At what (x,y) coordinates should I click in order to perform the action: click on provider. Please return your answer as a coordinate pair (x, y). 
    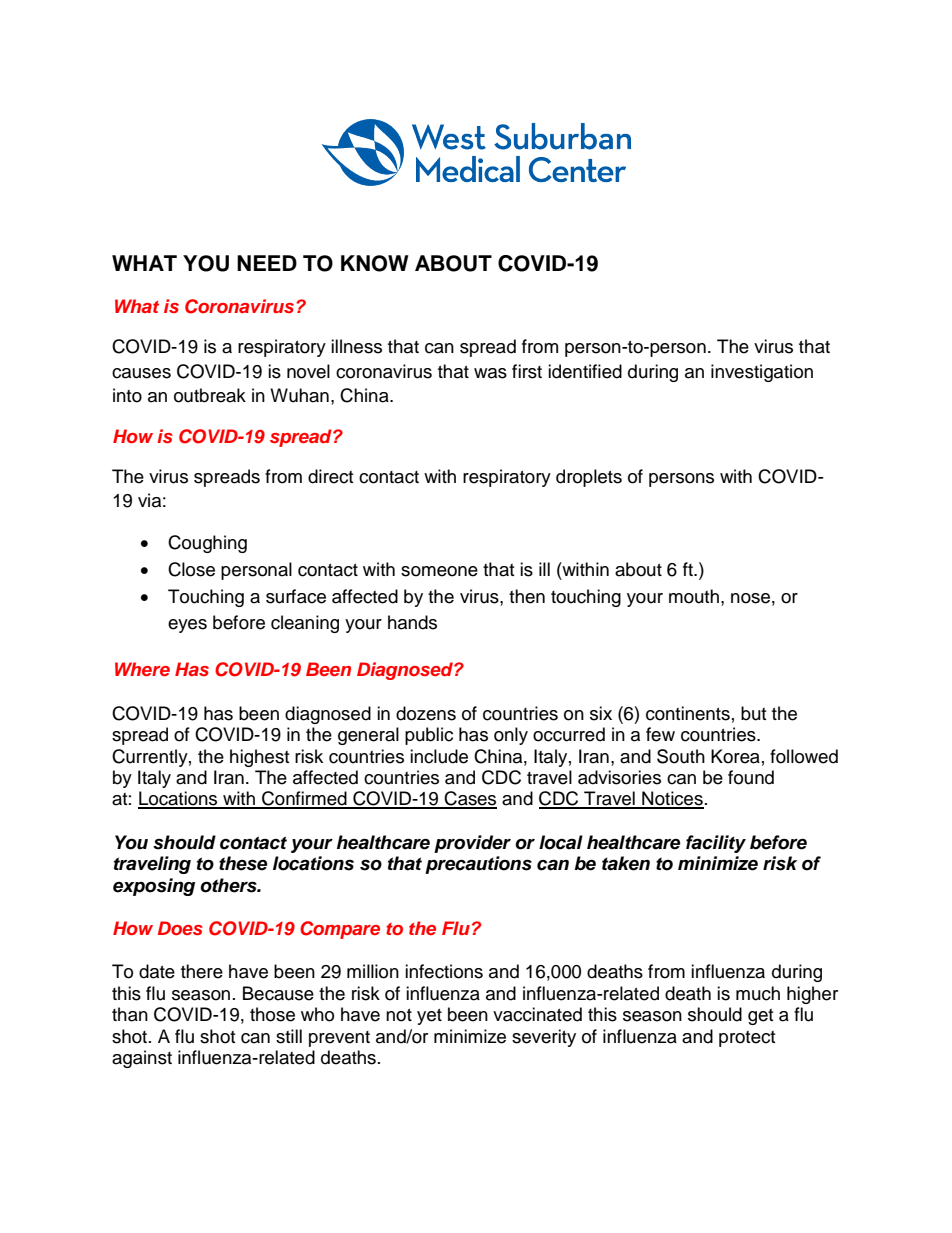
    Looking at the image, I should click on (472, 844).
